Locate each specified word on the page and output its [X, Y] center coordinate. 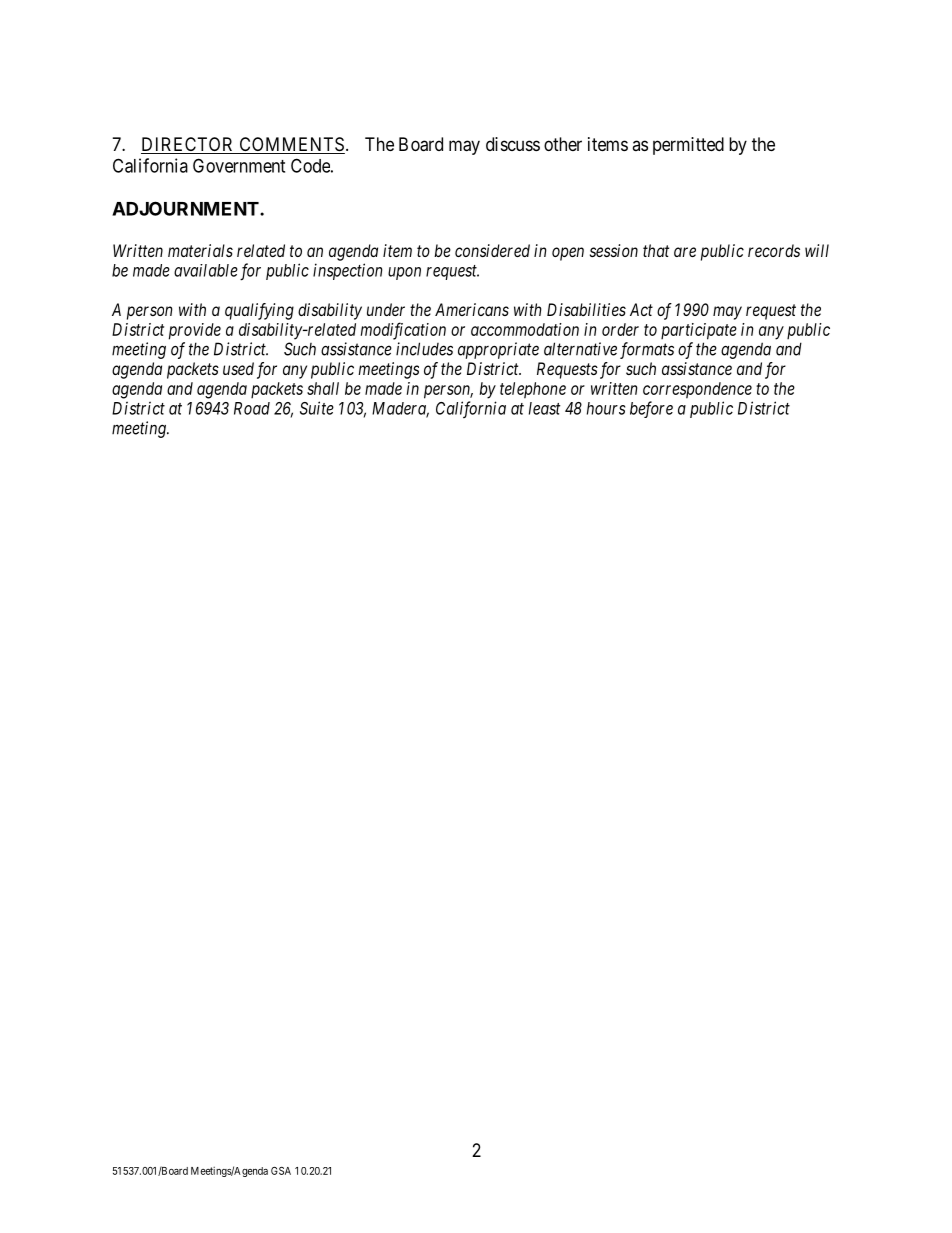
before [651, 409]
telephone [533, 390]
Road [252, 408]
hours [606, 408]
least [545, 408]
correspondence [697, 390]
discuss [513, 144]
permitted [688, 146]
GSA [281, 1171]
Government [239, 165]
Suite [317, 408]
